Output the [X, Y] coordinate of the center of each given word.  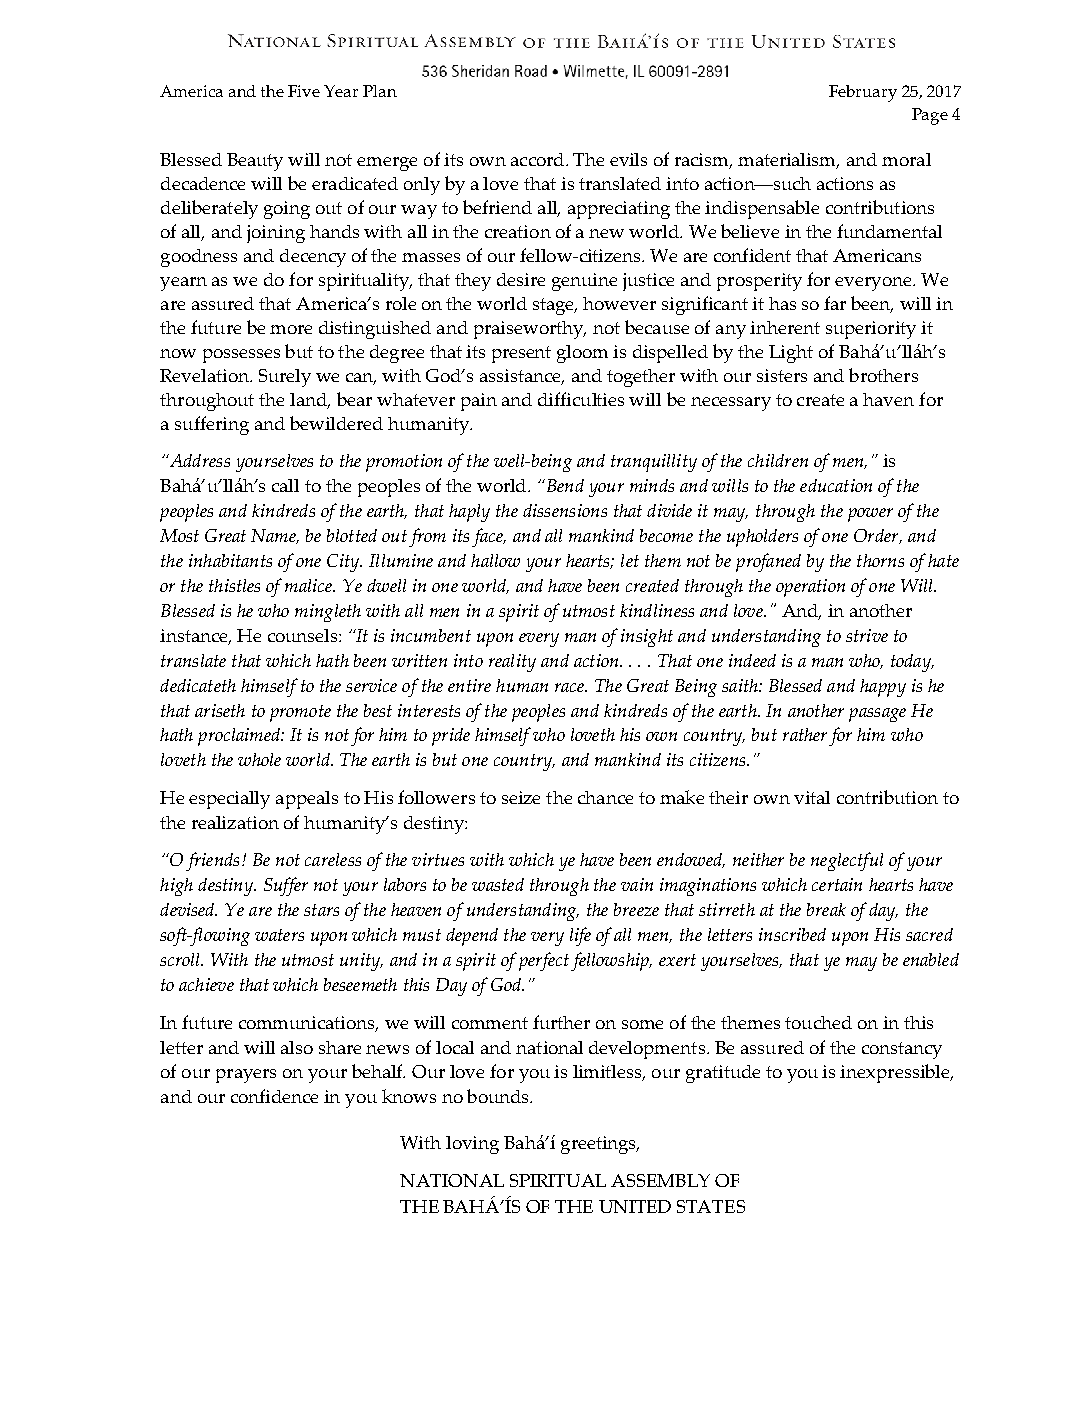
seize [521, 797]
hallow [495, 560]
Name [275, 536]
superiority [871, 330]
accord [539, 159]
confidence [274, 1096]
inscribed [792, 934]
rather [805, 734]
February [863, 93]
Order [877, 536]
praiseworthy [530, 330]
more [291, 329]
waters [279, 935]
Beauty [255, 162]
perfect [544, 961]
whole [259, 759]
